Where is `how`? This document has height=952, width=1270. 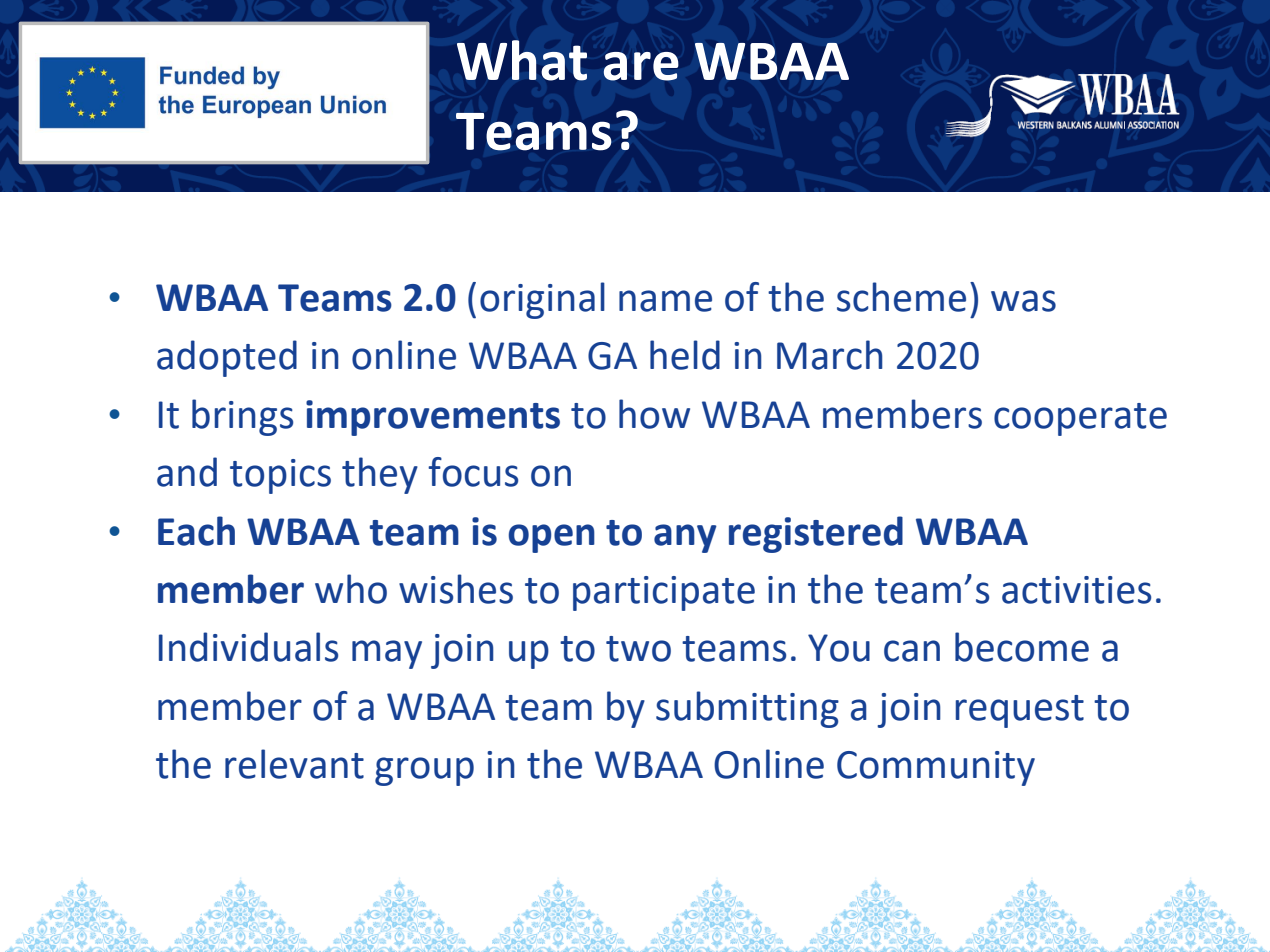 how is located at coordinates (654, 414).
